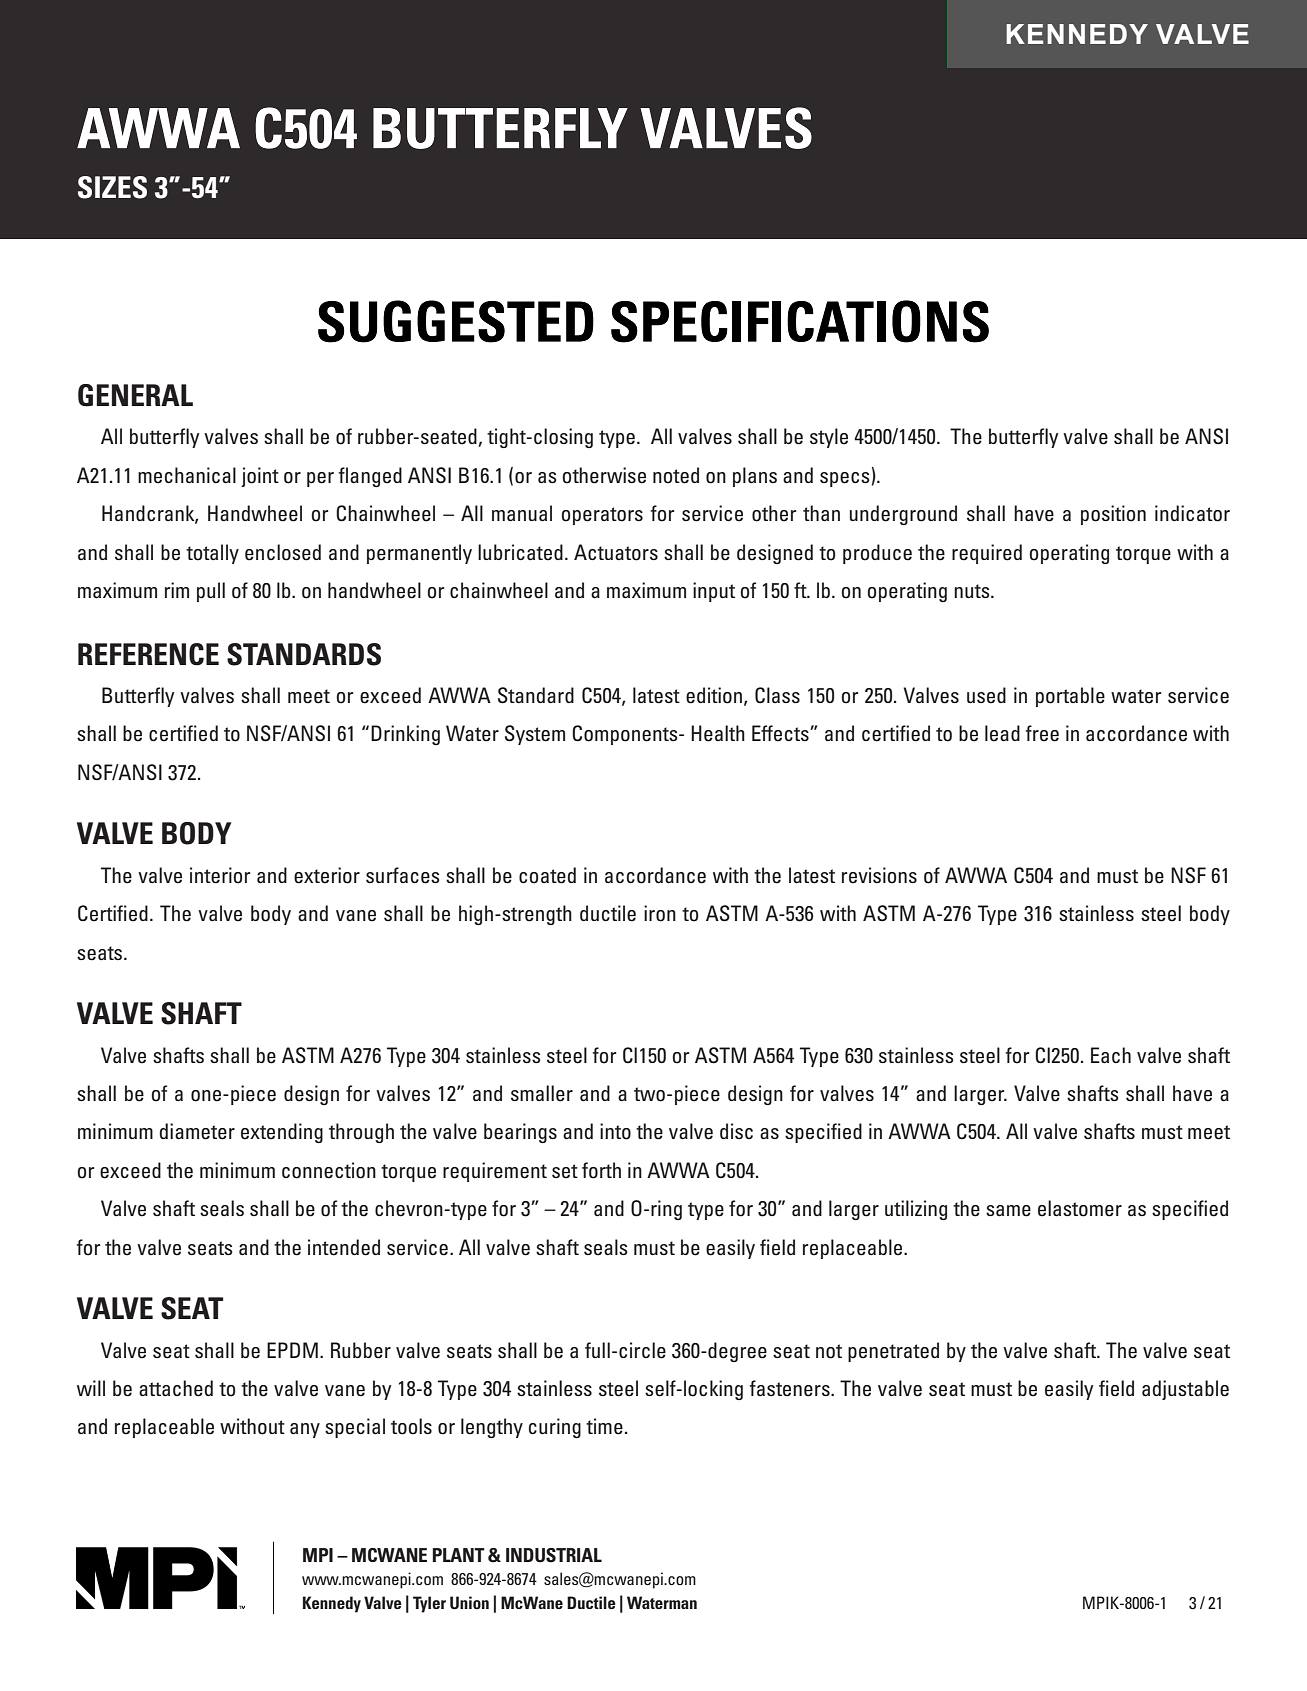 Image resolution: width=1307 pixels, height=1691 pixels. Describe the element at coordinates (1070, 697) in the screenshot. I see `portable` at that location.
